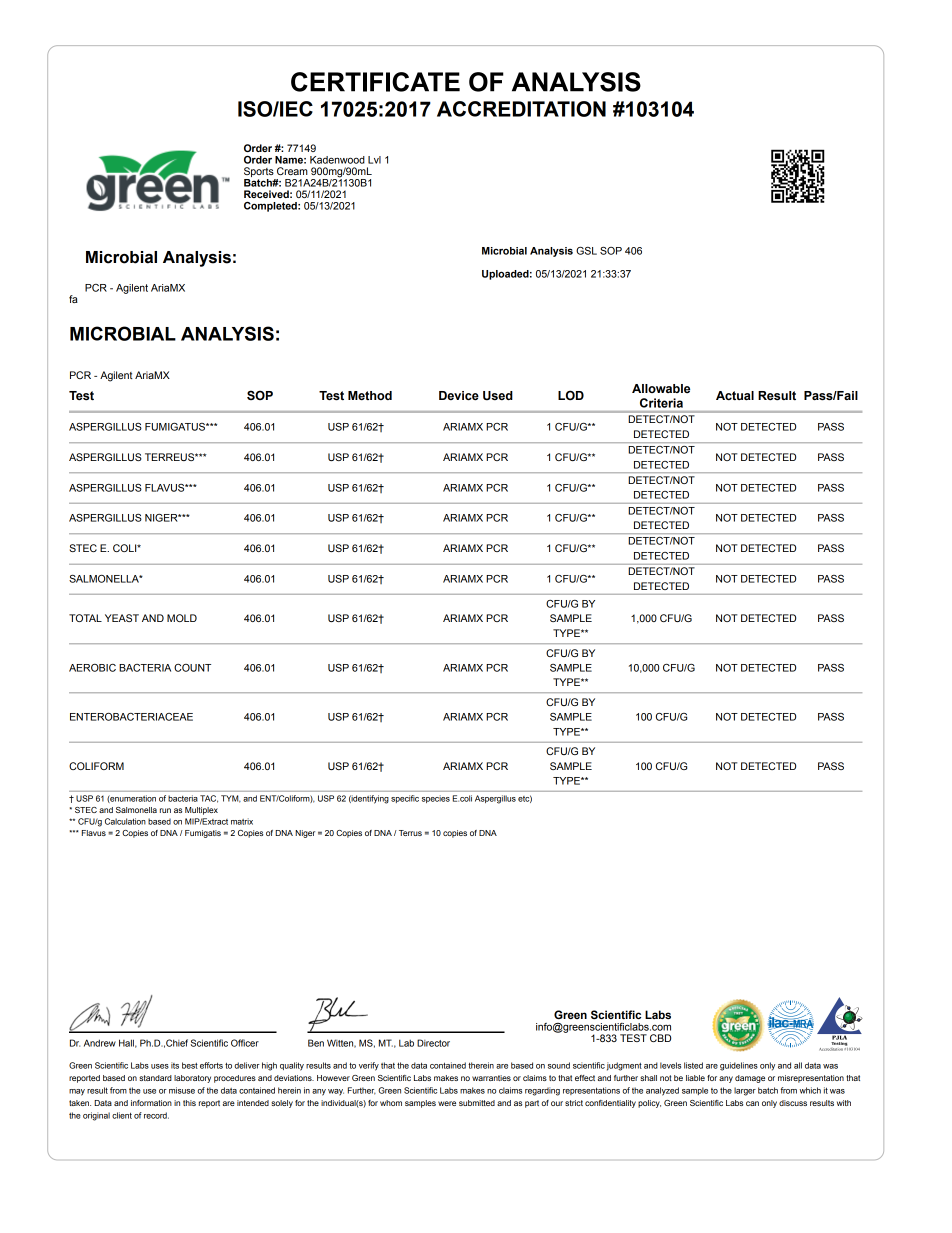  I want to click on CBD, so click(660, 1038).
